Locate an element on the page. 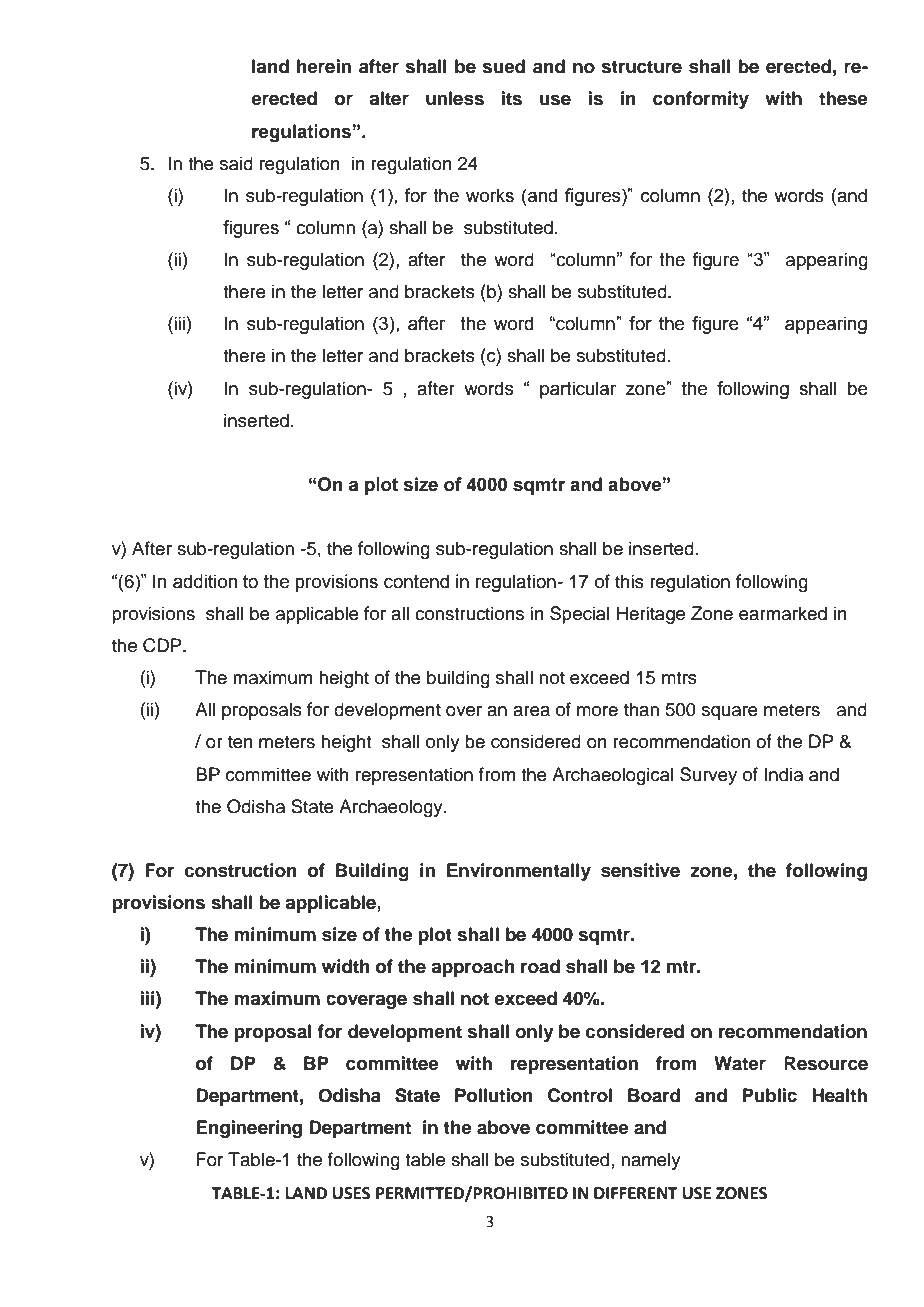 This page has height=1307, width=924. India is located at coordinates (783, 774).
